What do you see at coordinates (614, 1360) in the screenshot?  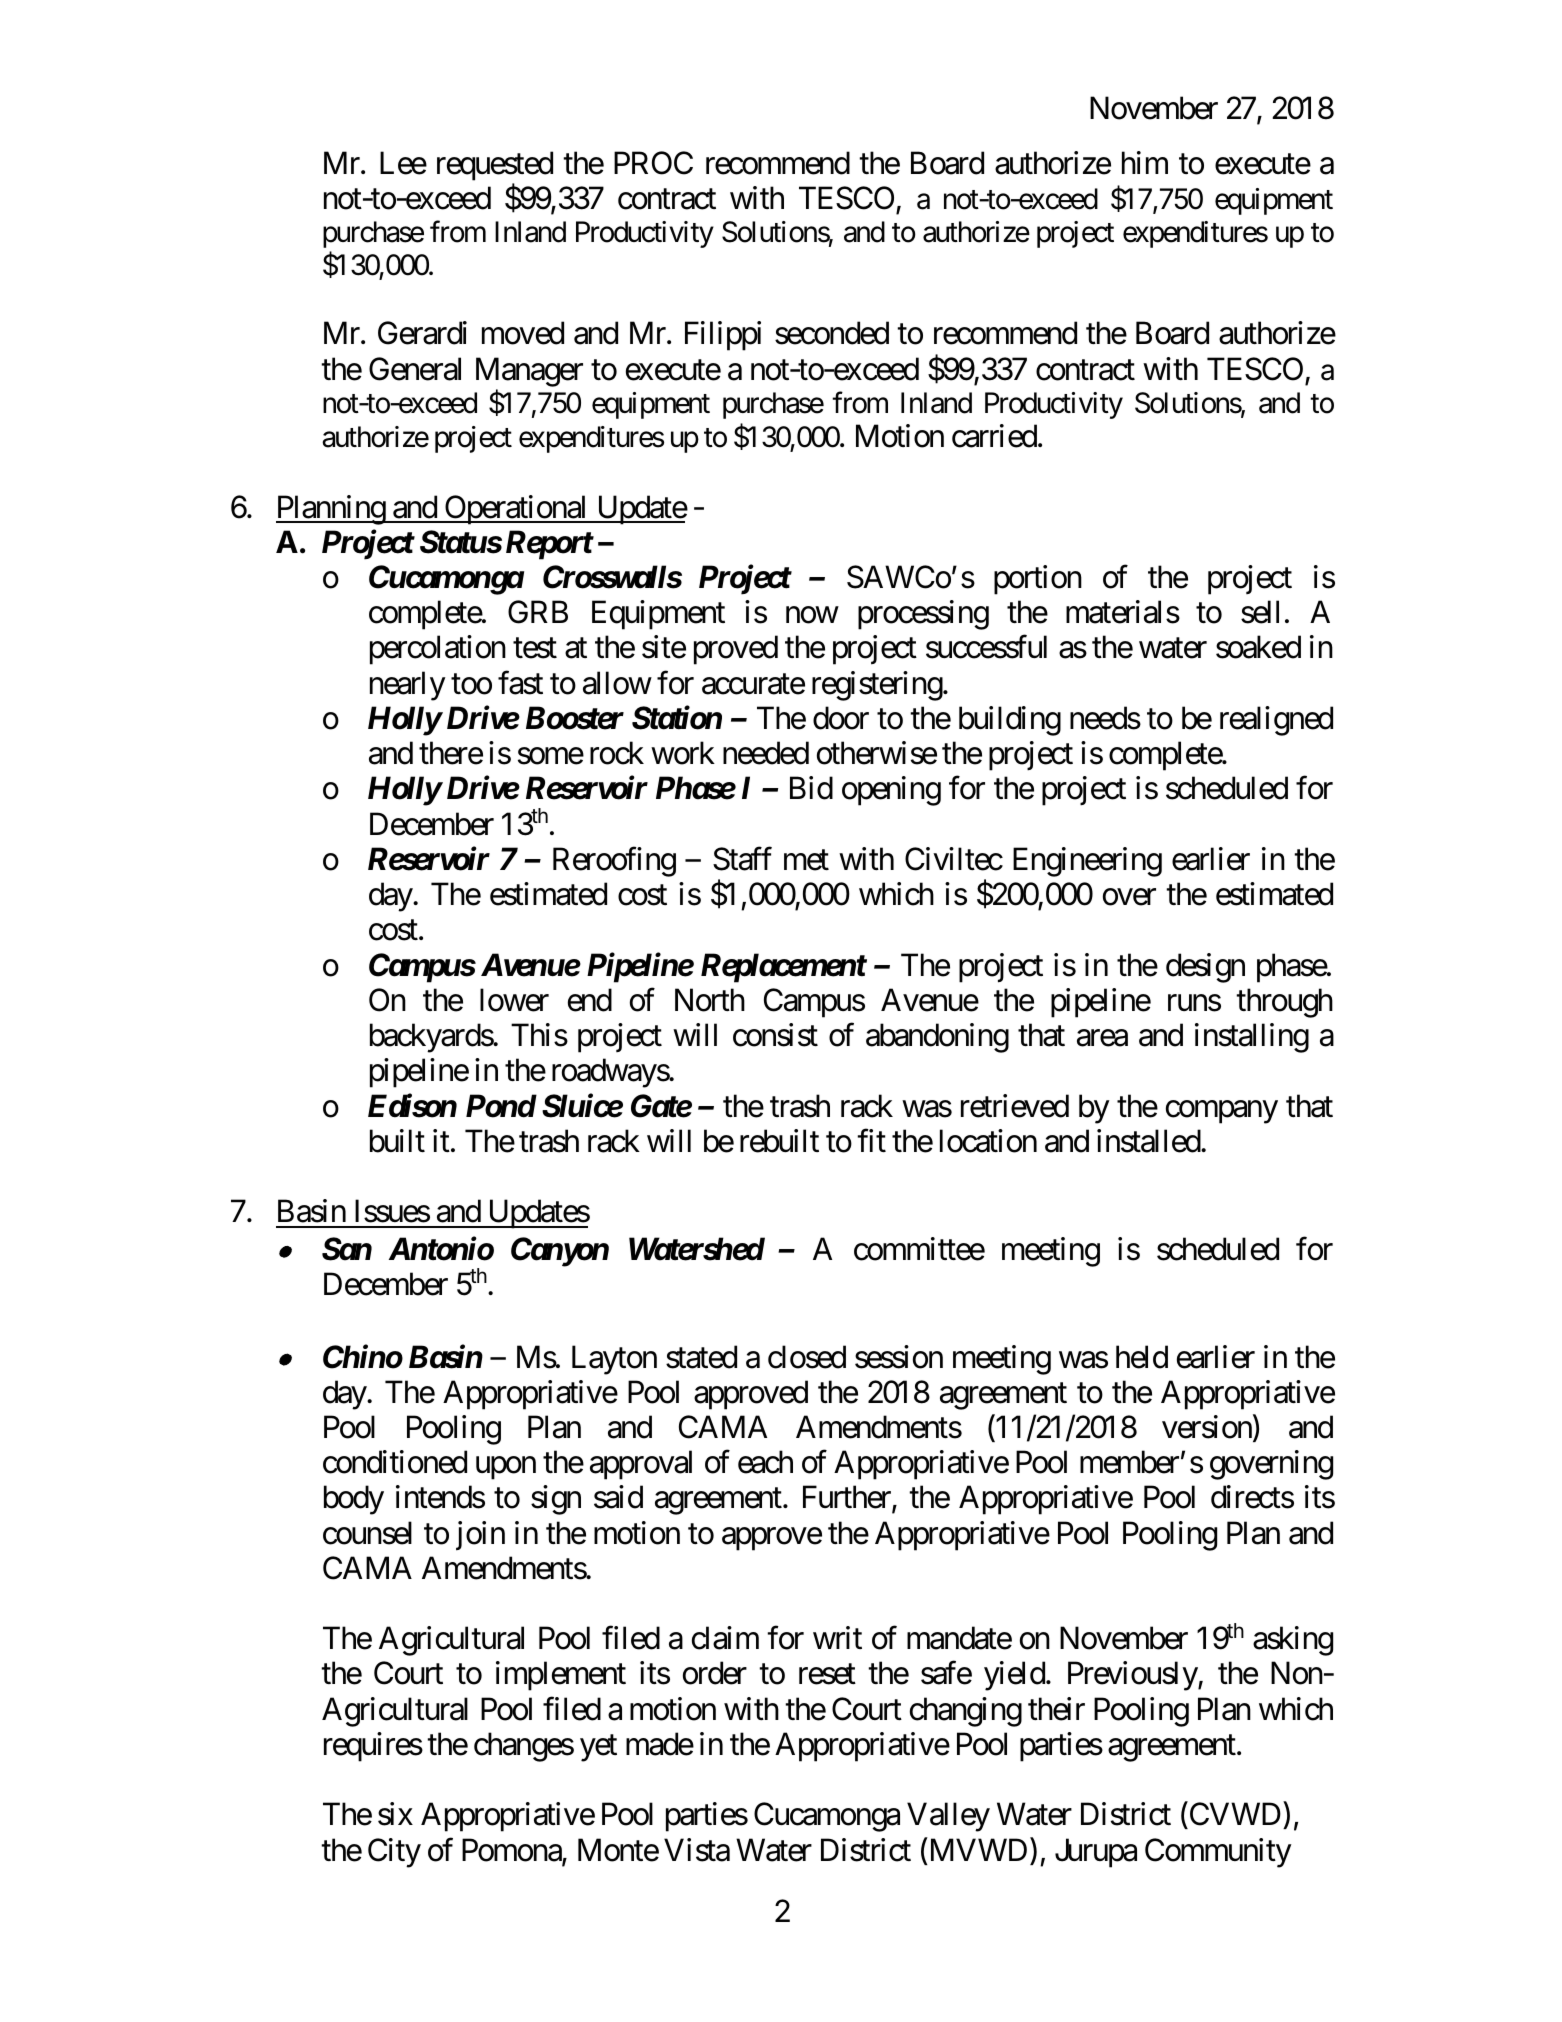 I see `Layton` at bounding box center [614, 1360].
